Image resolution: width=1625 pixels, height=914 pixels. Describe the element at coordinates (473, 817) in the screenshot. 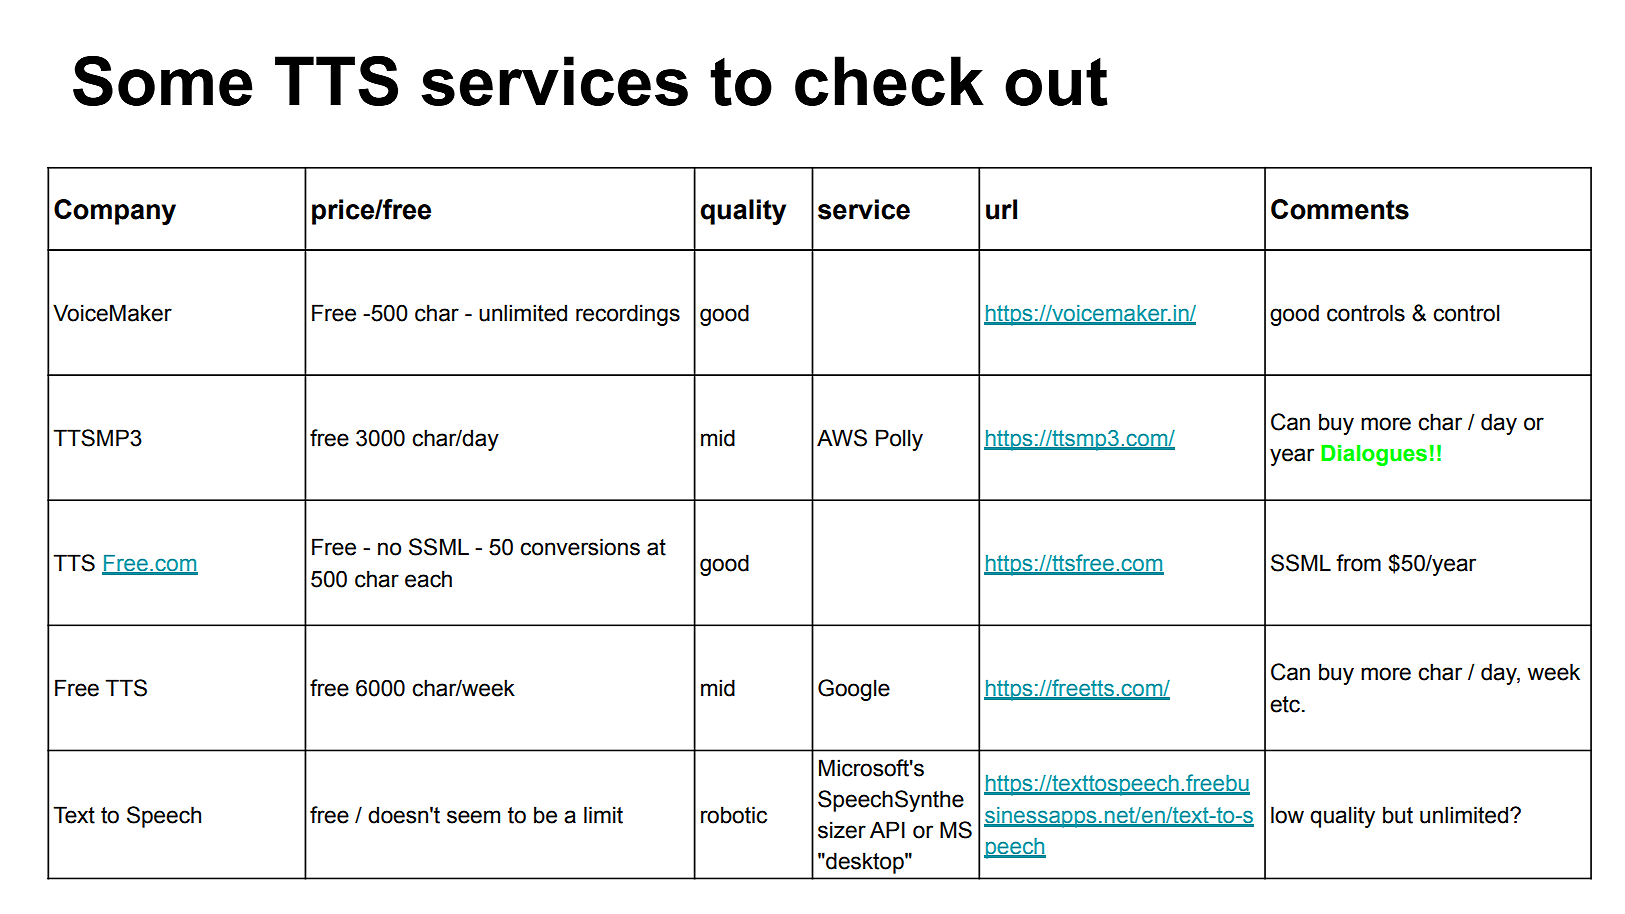

I see `seem` at that location.
